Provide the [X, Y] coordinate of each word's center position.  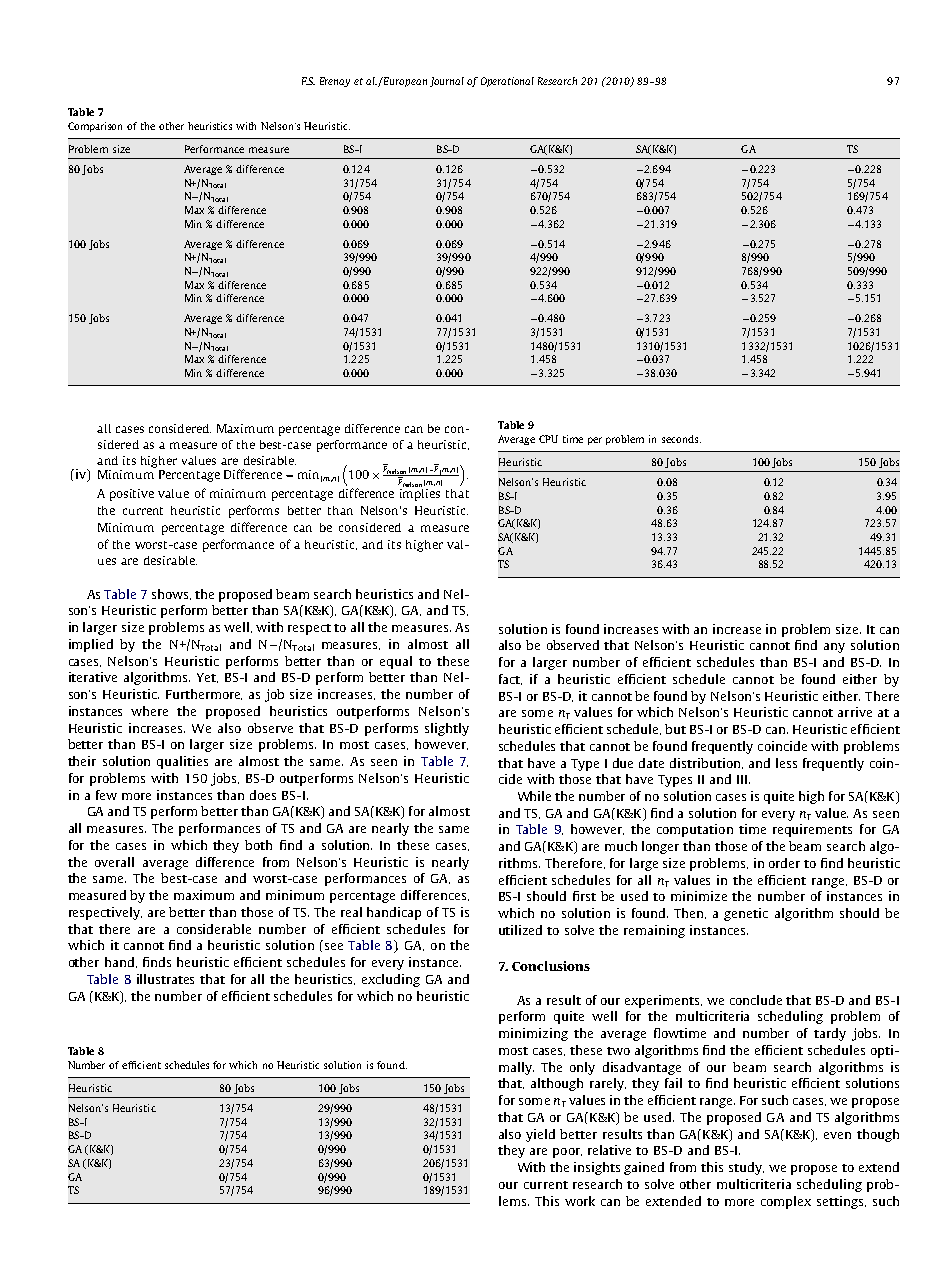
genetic [746, 914]
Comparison [95, 127]
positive [132, 495]
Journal [447, 82]
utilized [520, 930]
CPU [548, 439]
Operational [507, 82]
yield [540, 1135]
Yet [207, 678]
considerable [214, 929]
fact [510, 679]
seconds [681, 439]
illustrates [165, 979]
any [834, 648]
